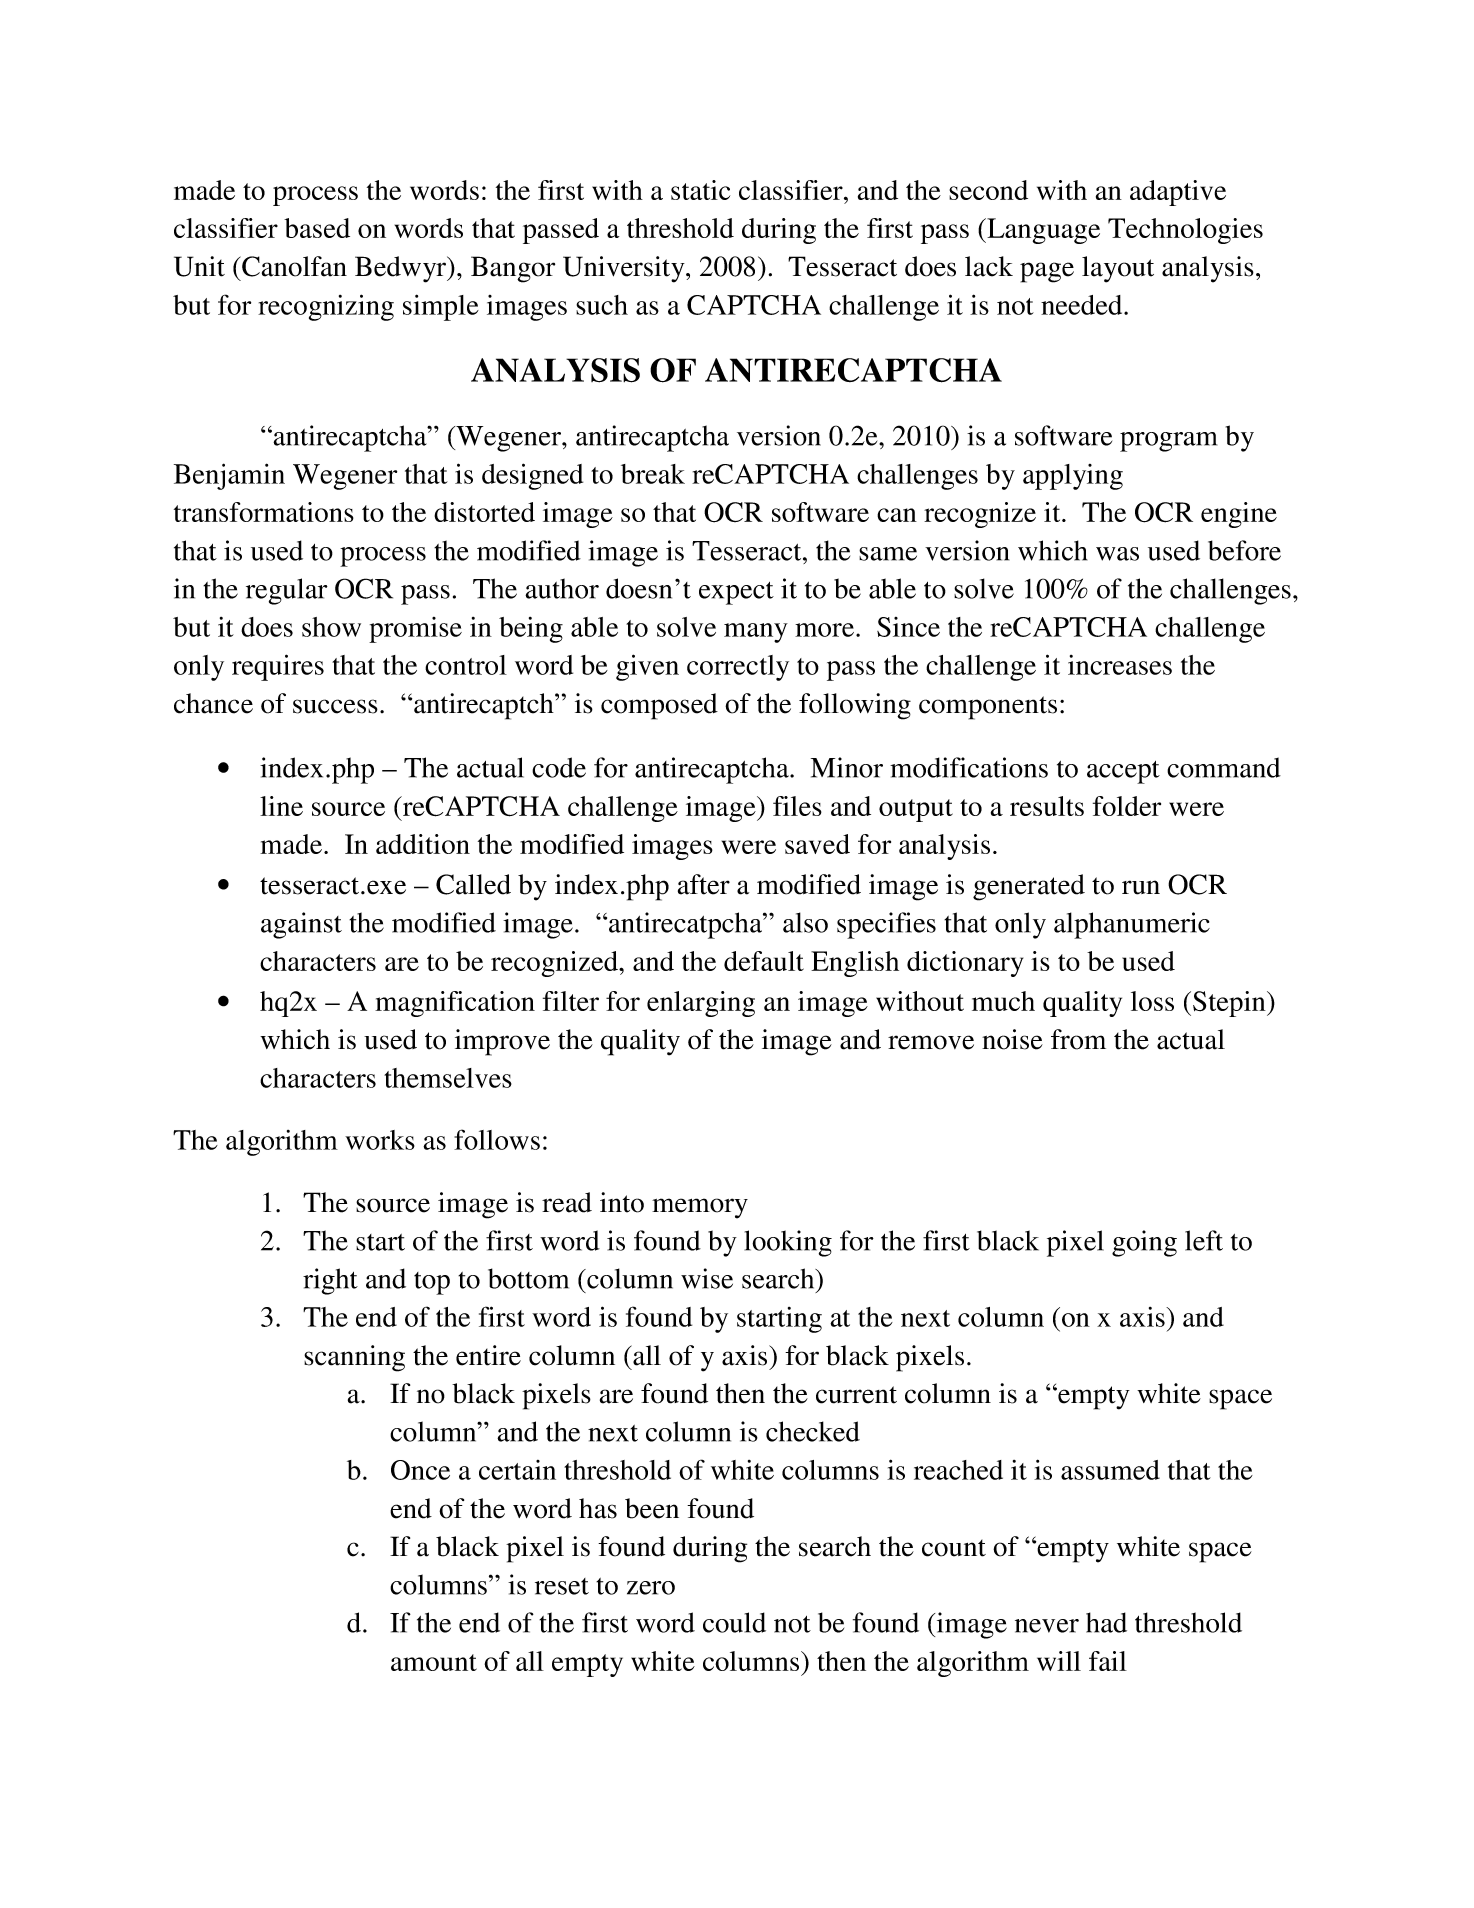 The height and width of the screenshot is (1908, 1474). Describe the element at coordinates (1118, 269) in the screenshot. I see `layout` at that location.
